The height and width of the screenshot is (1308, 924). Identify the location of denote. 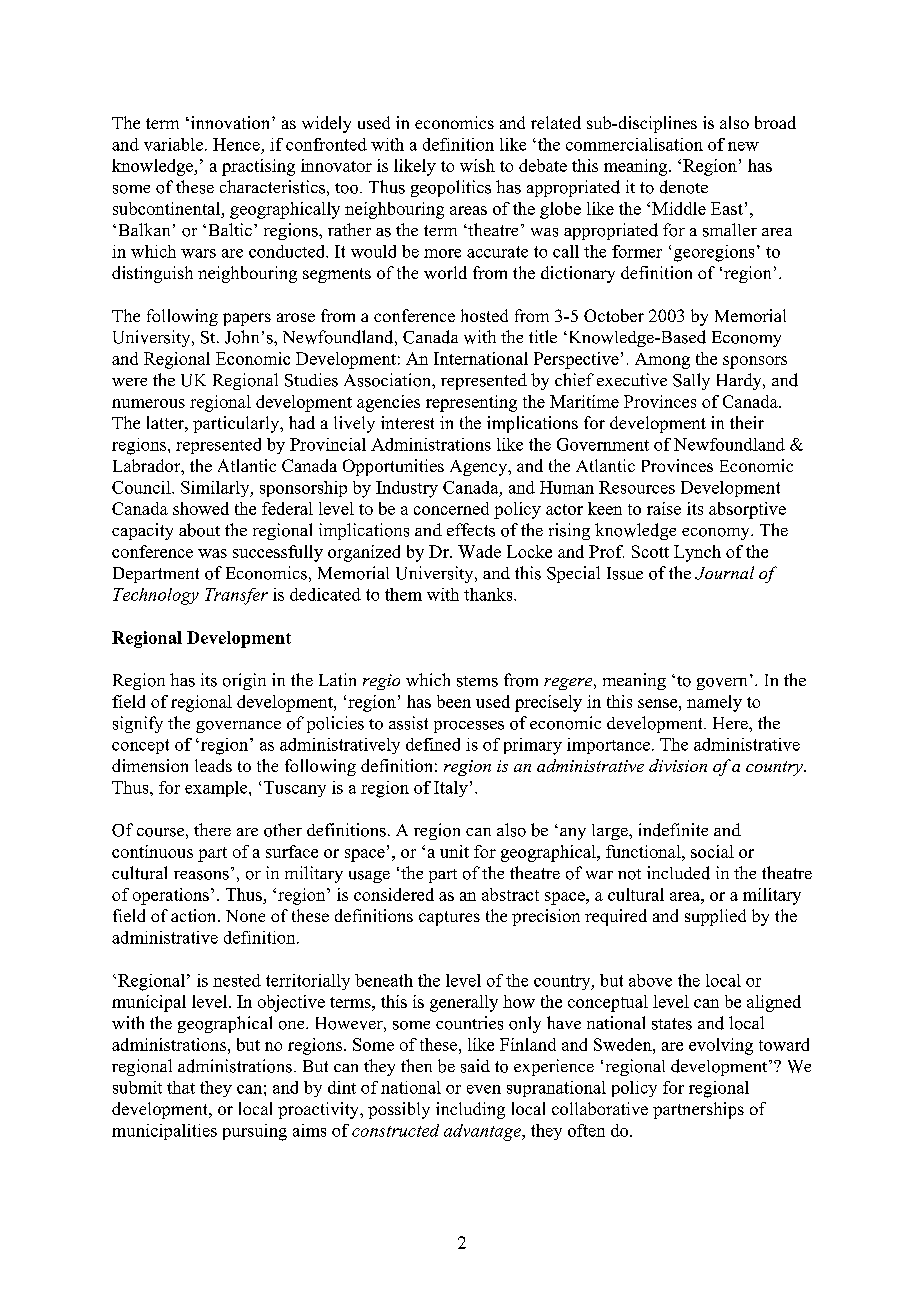
(684, 187).
